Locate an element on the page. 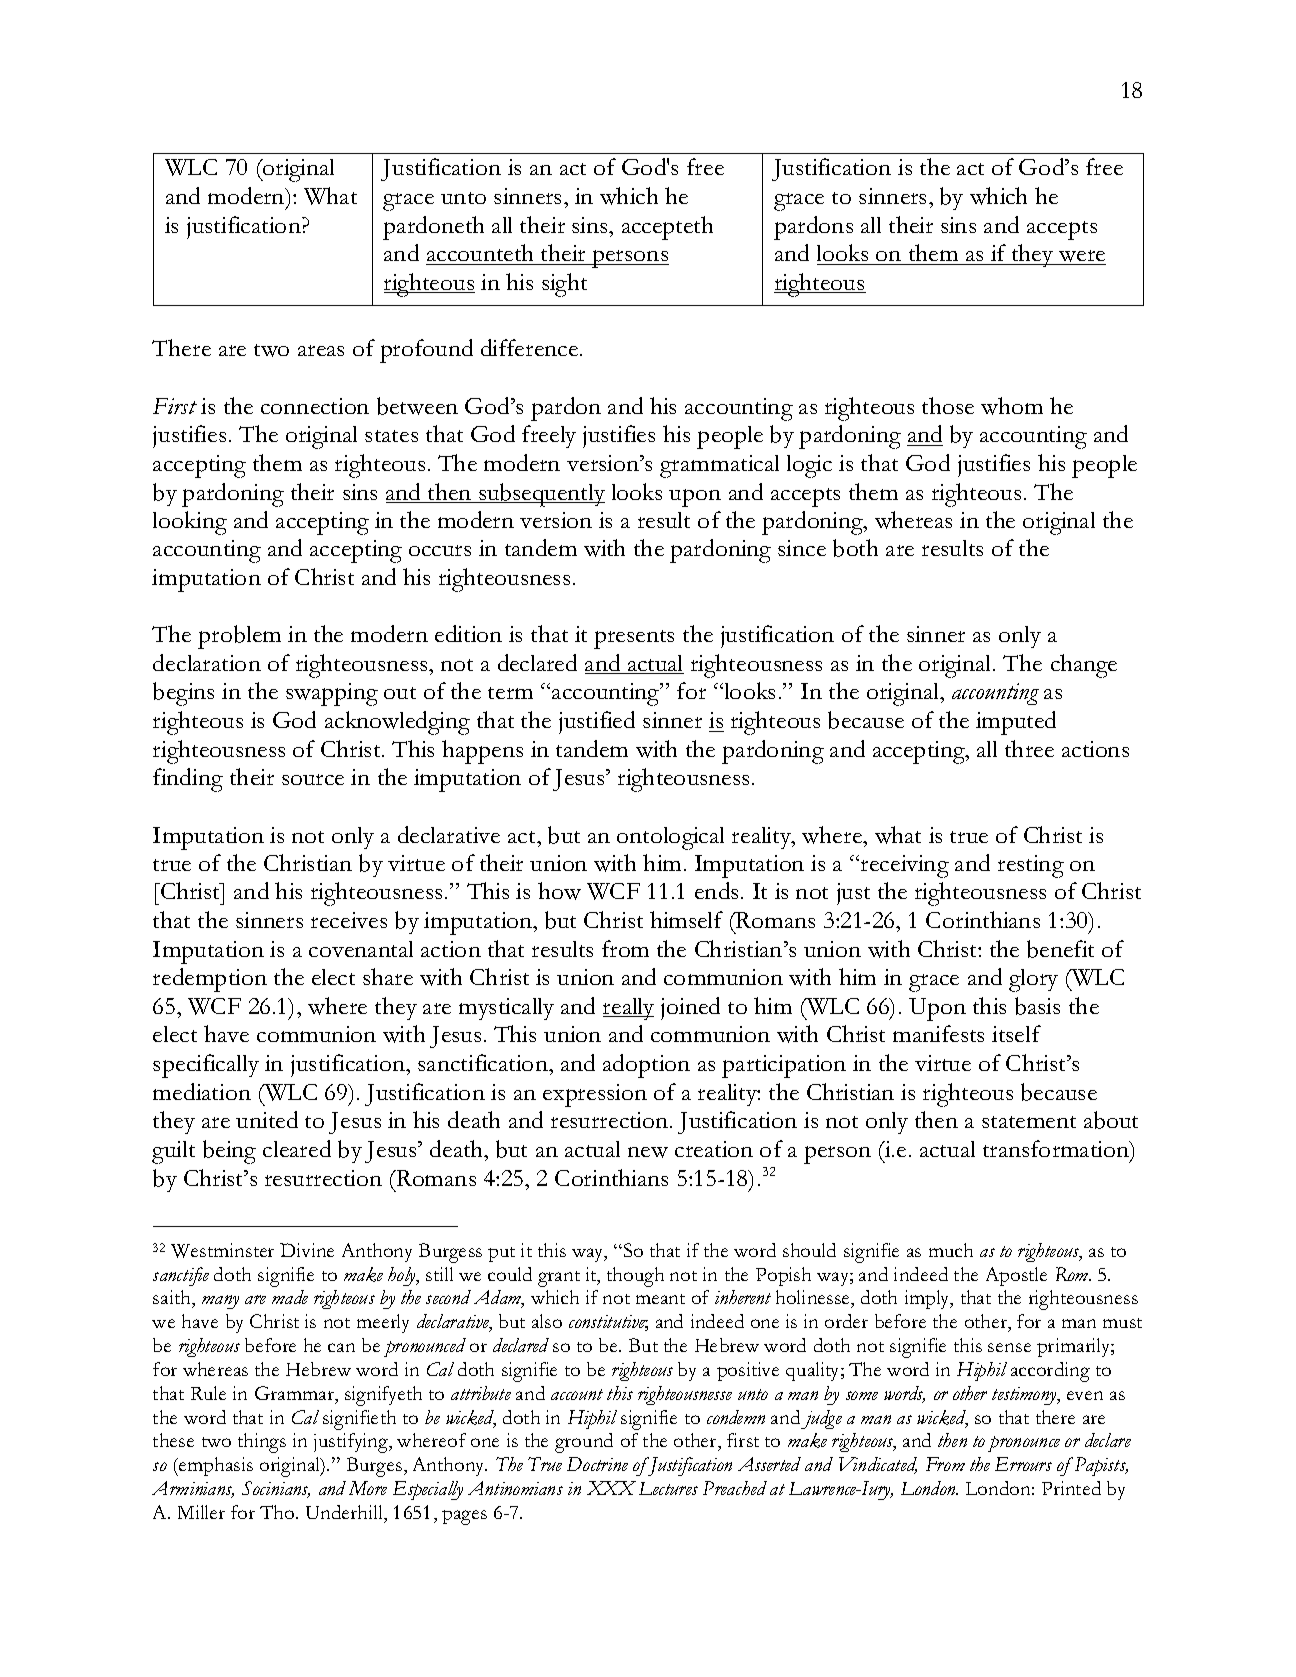 The image size is (1296, 1677). resting is located at coordinates (1031, 866).
